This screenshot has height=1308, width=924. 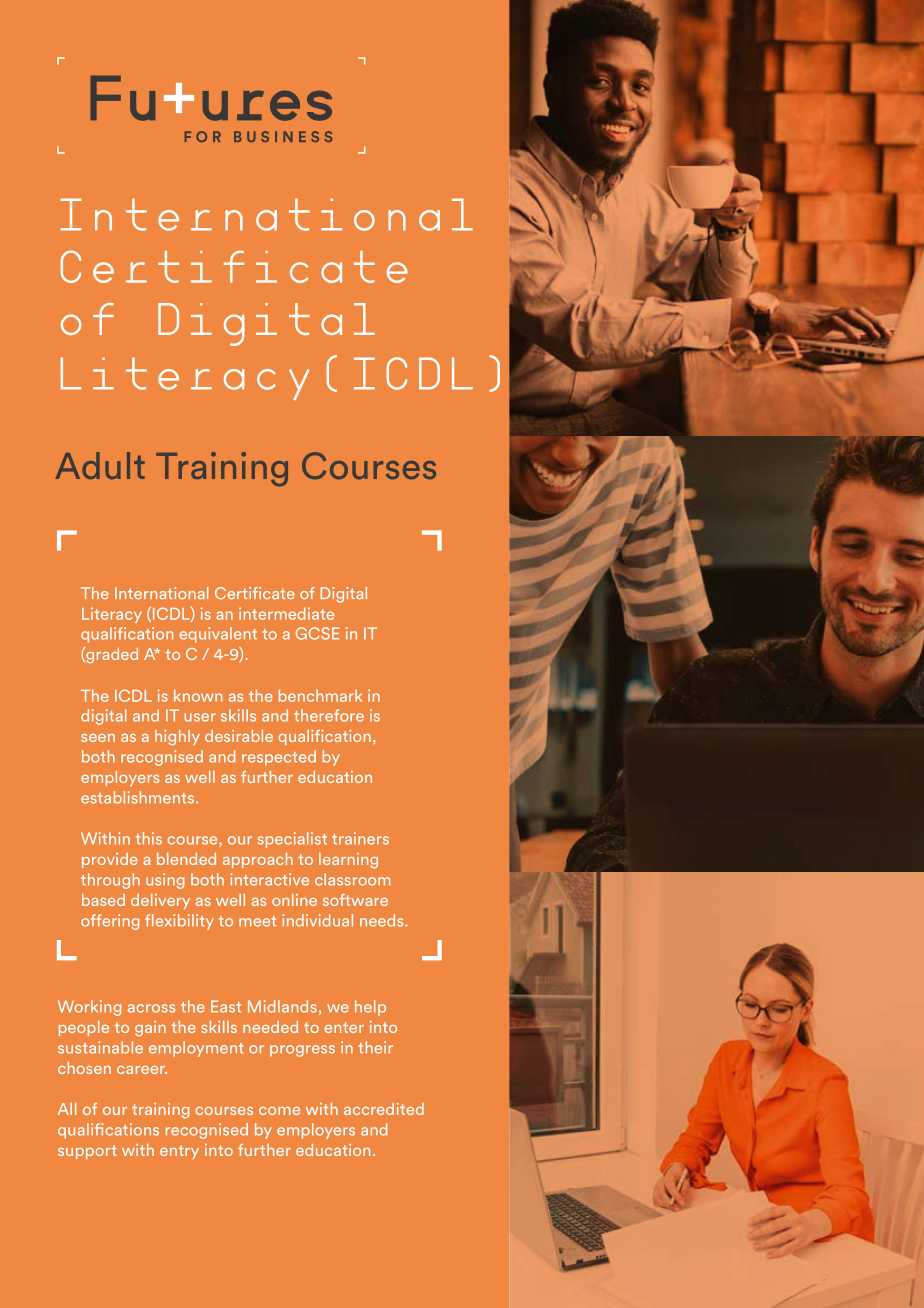 I want to click on desirable, so click(x=239, y=736).
